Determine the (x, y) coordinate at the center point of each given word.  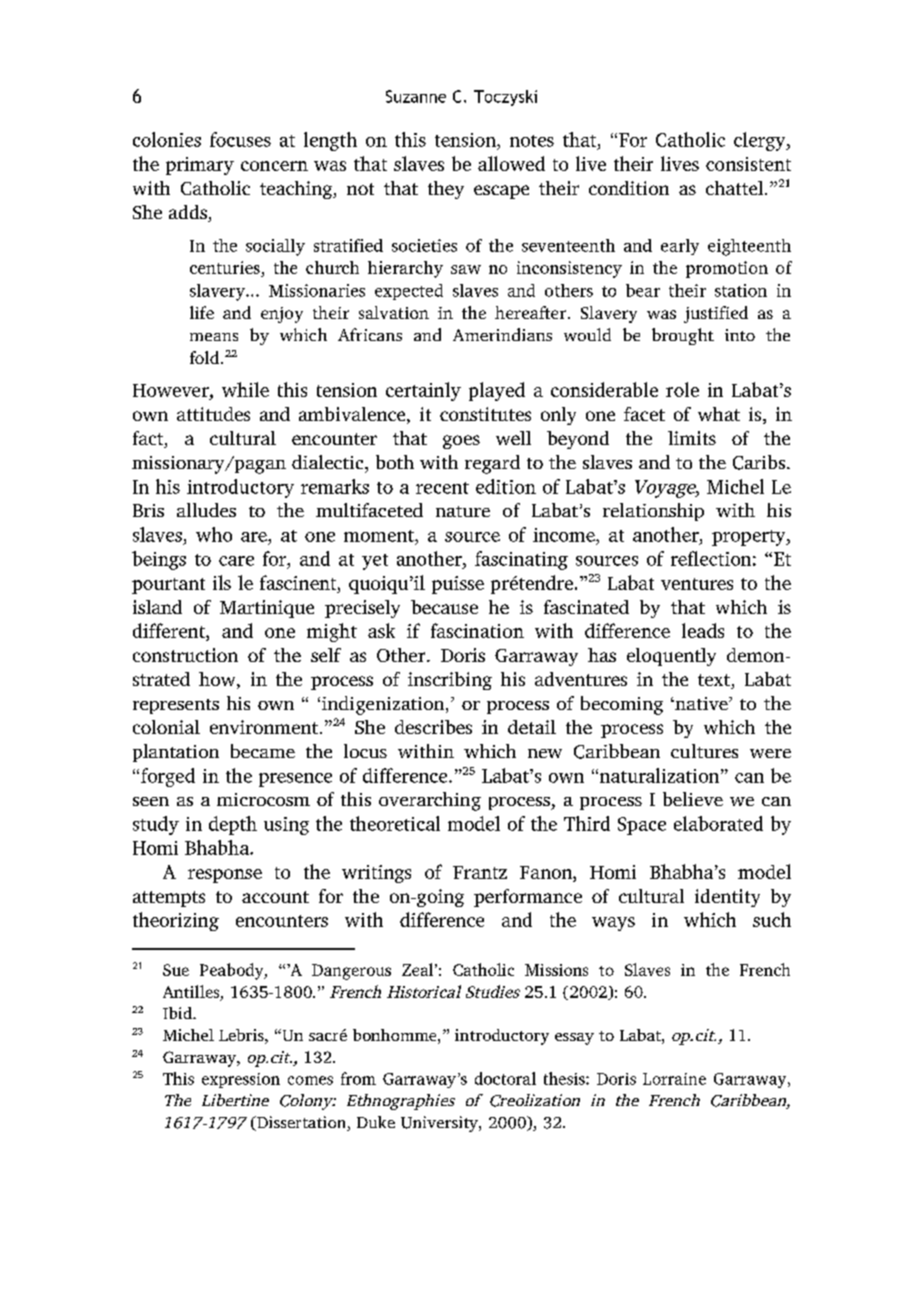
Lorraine (674, 1079)
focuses (240, 139)
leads (703, 630)
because (444, 607)
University (440, 1124)
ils (222, 582)
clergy (761, 141)
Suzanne (416, 96)
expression (241, 1080)
